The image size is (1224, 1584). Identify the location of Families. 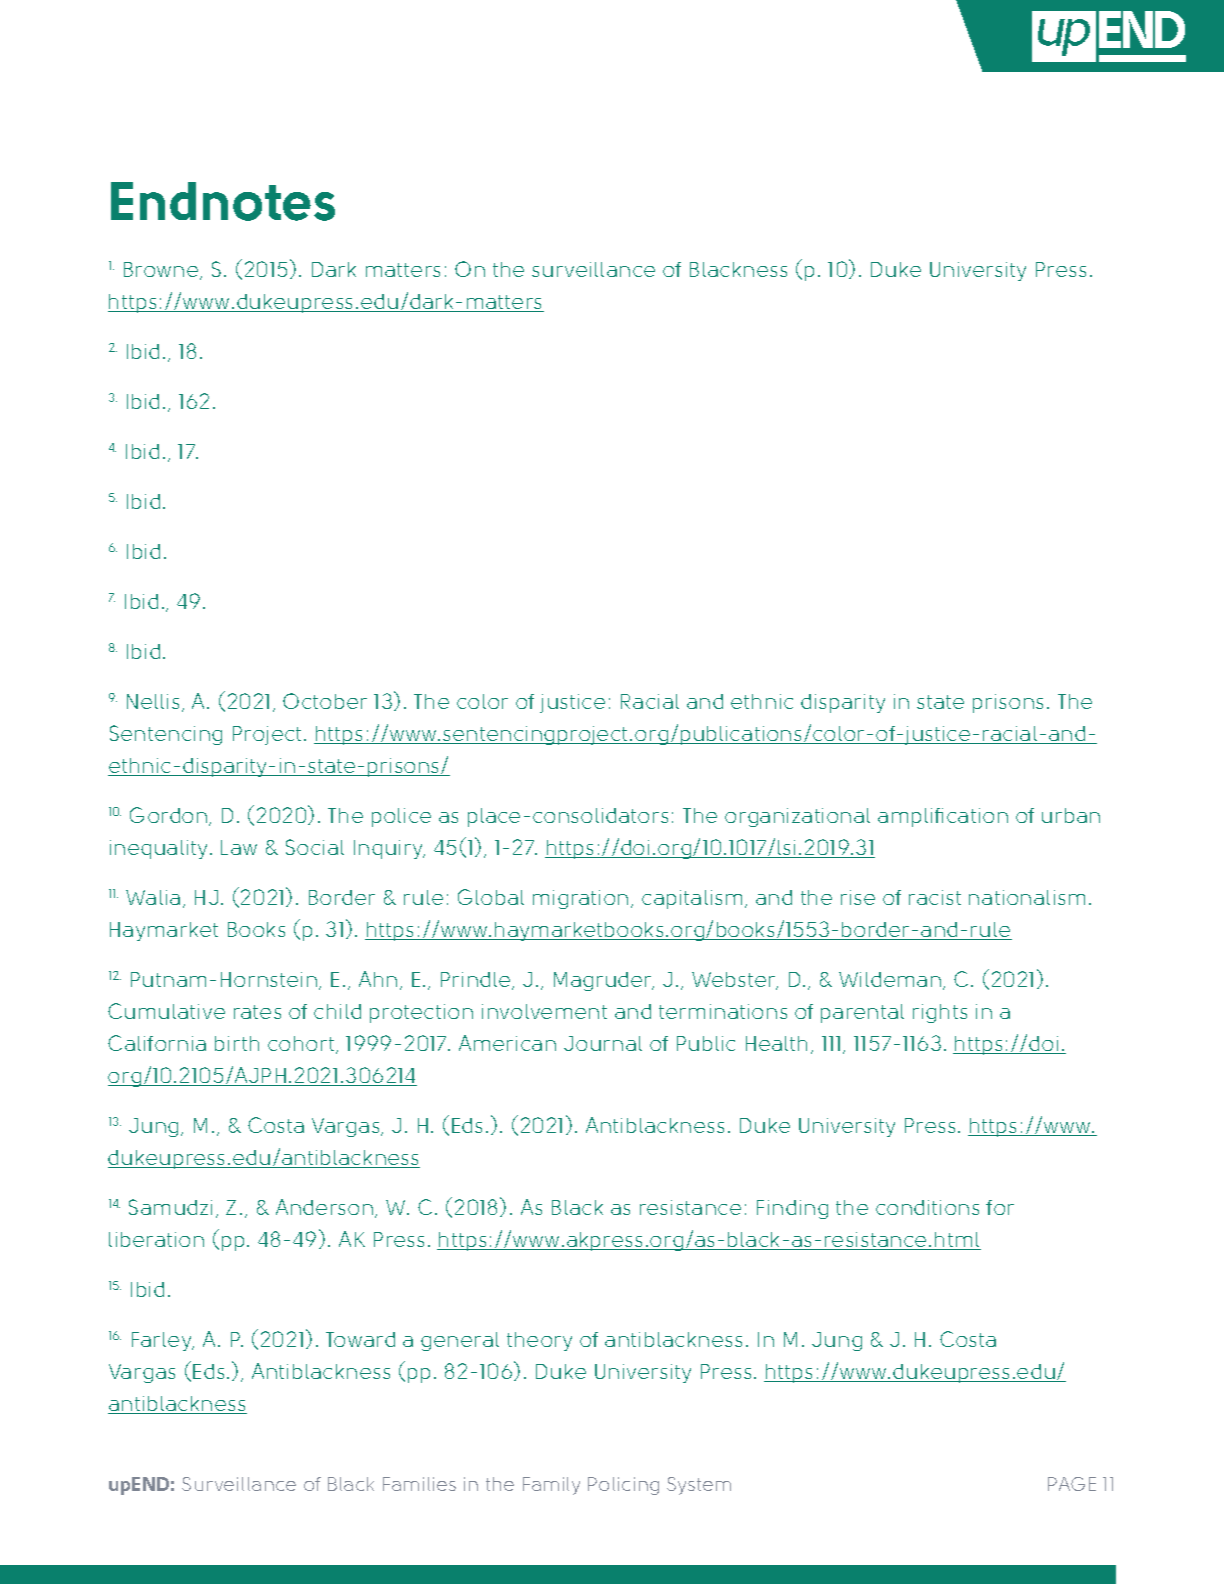
(419, 1484).
